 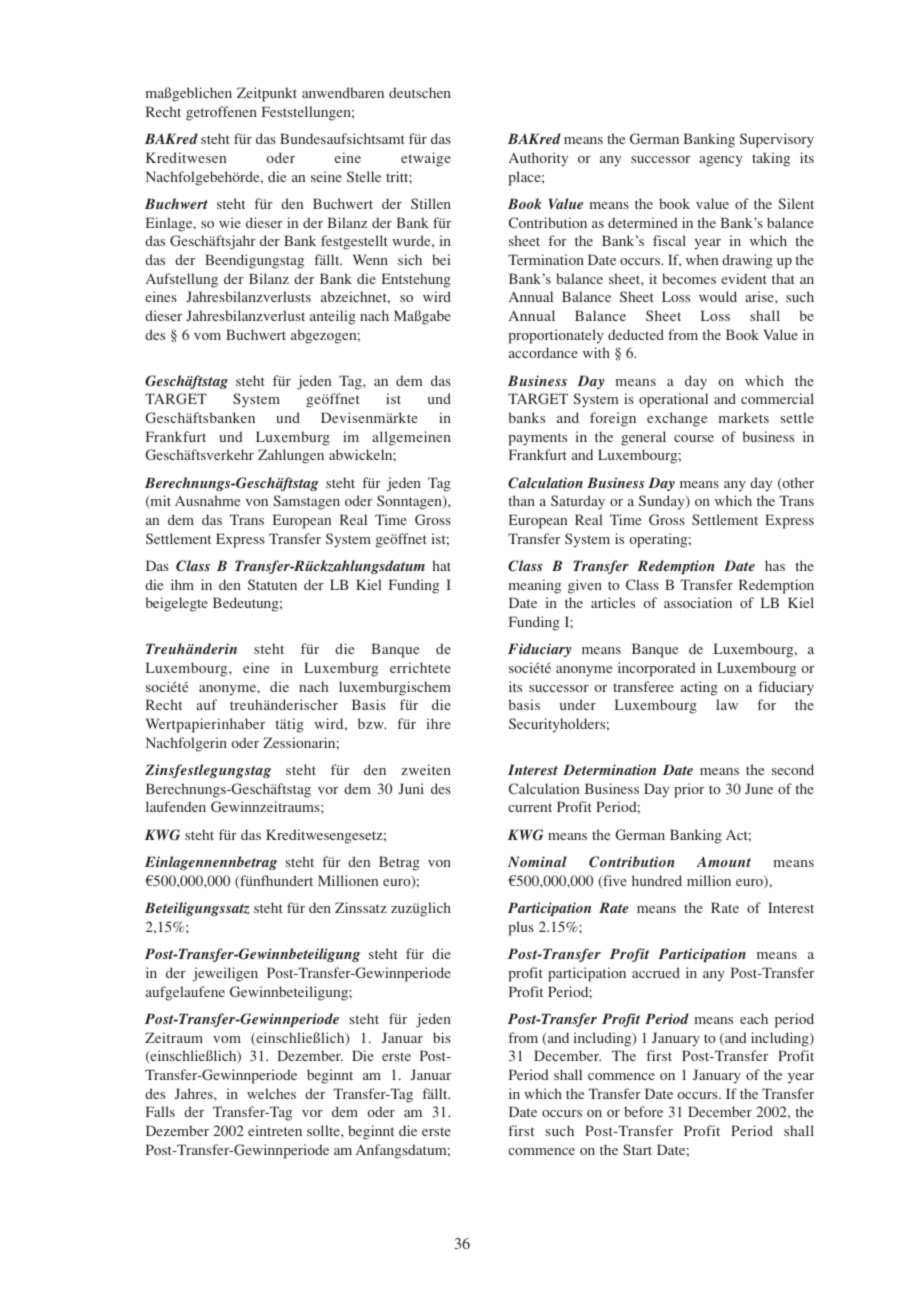 I want to click on deutschen, so click(x=420, y=92).
